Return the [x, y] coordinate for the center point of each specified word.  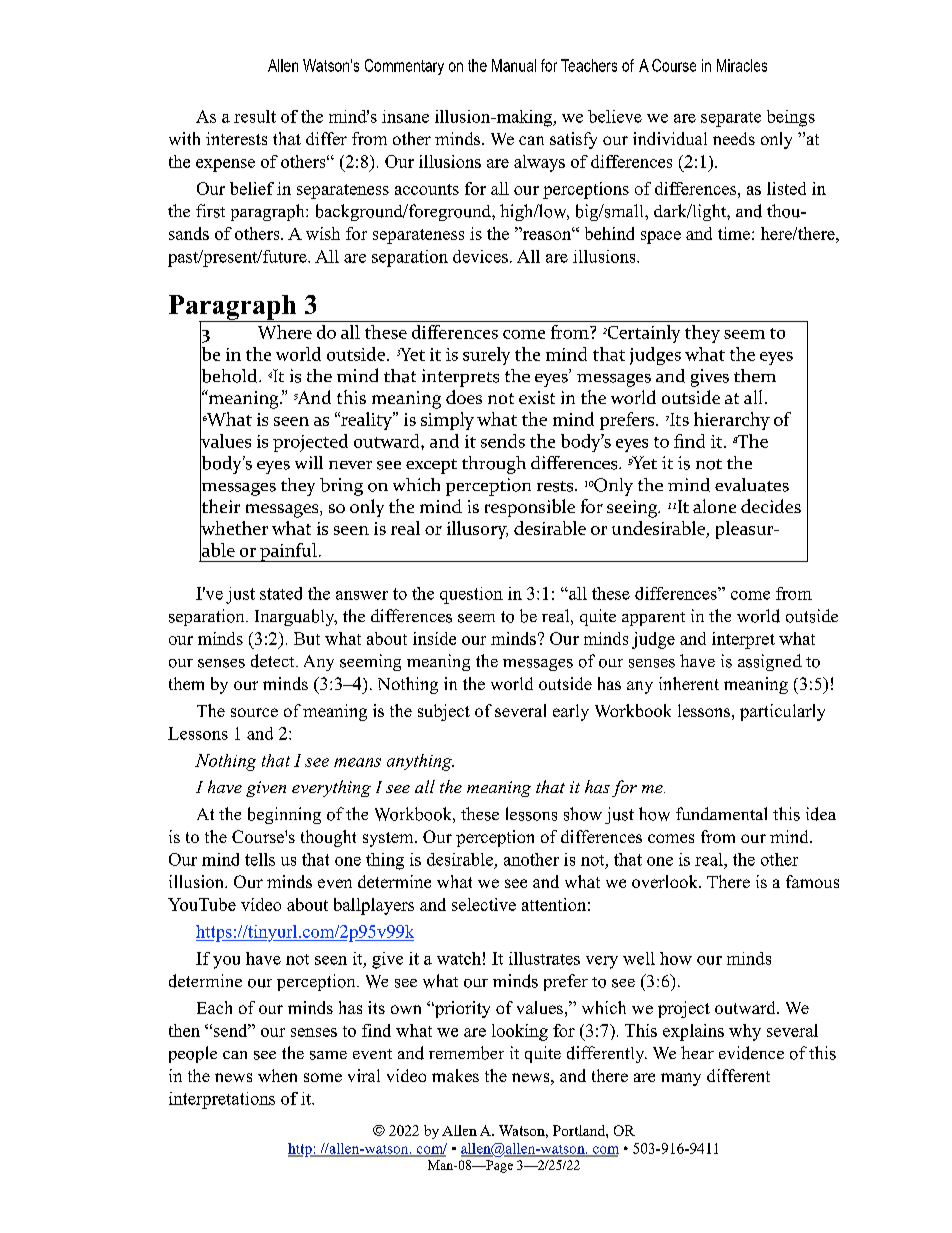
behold [230, 375]
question [471, 595]
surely [486, 356]
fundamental [721, 813]
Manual [514, 65]
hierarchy [732, 421]
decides [771, 506]
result [255, 116]
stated [281, 593]
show [583, 814]
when [277, 1075]
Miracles [742, 65]
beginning [284, 815]
